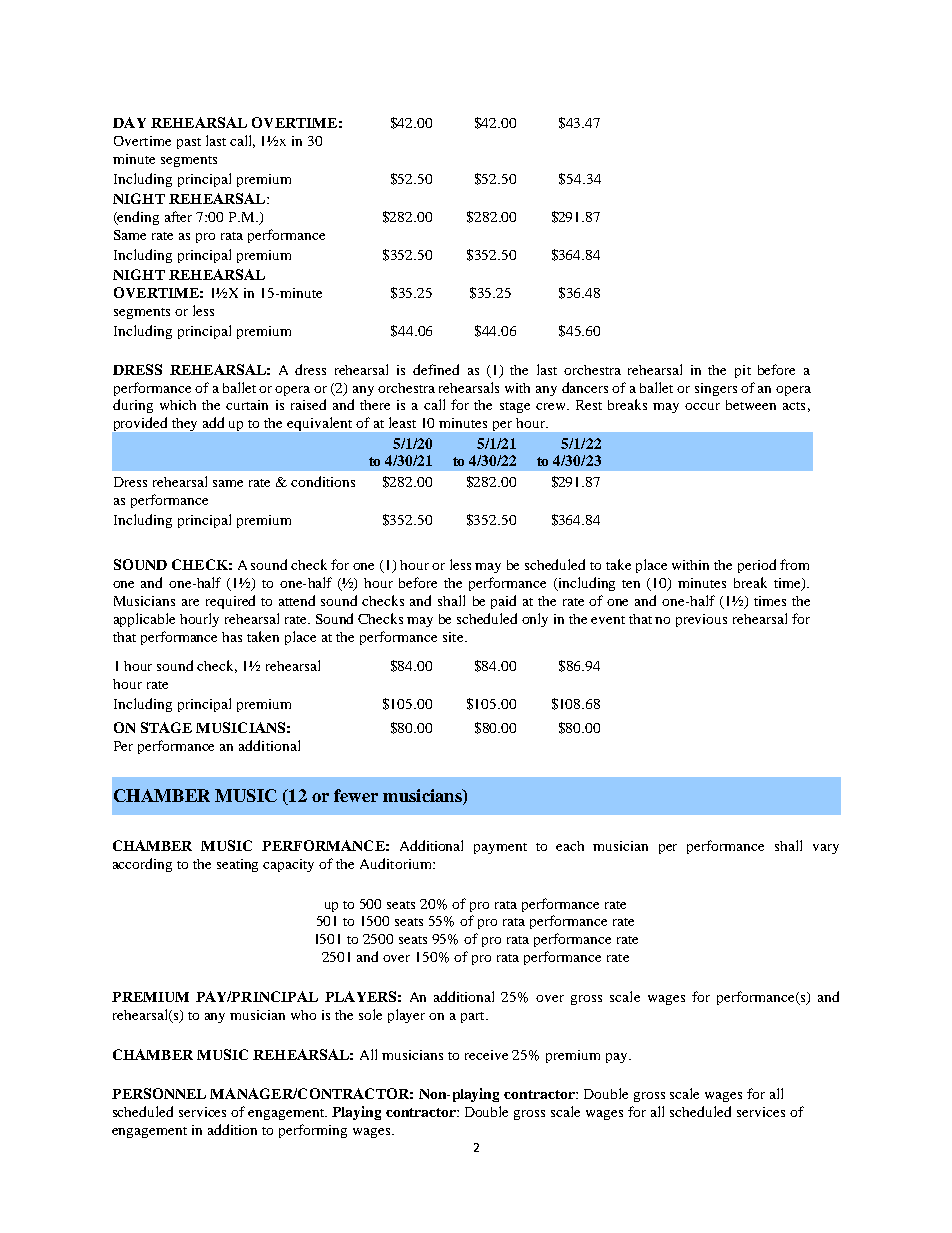 The width and height of the screenshot is (952, 1233). I want to click on pit, so click(743, 371).
